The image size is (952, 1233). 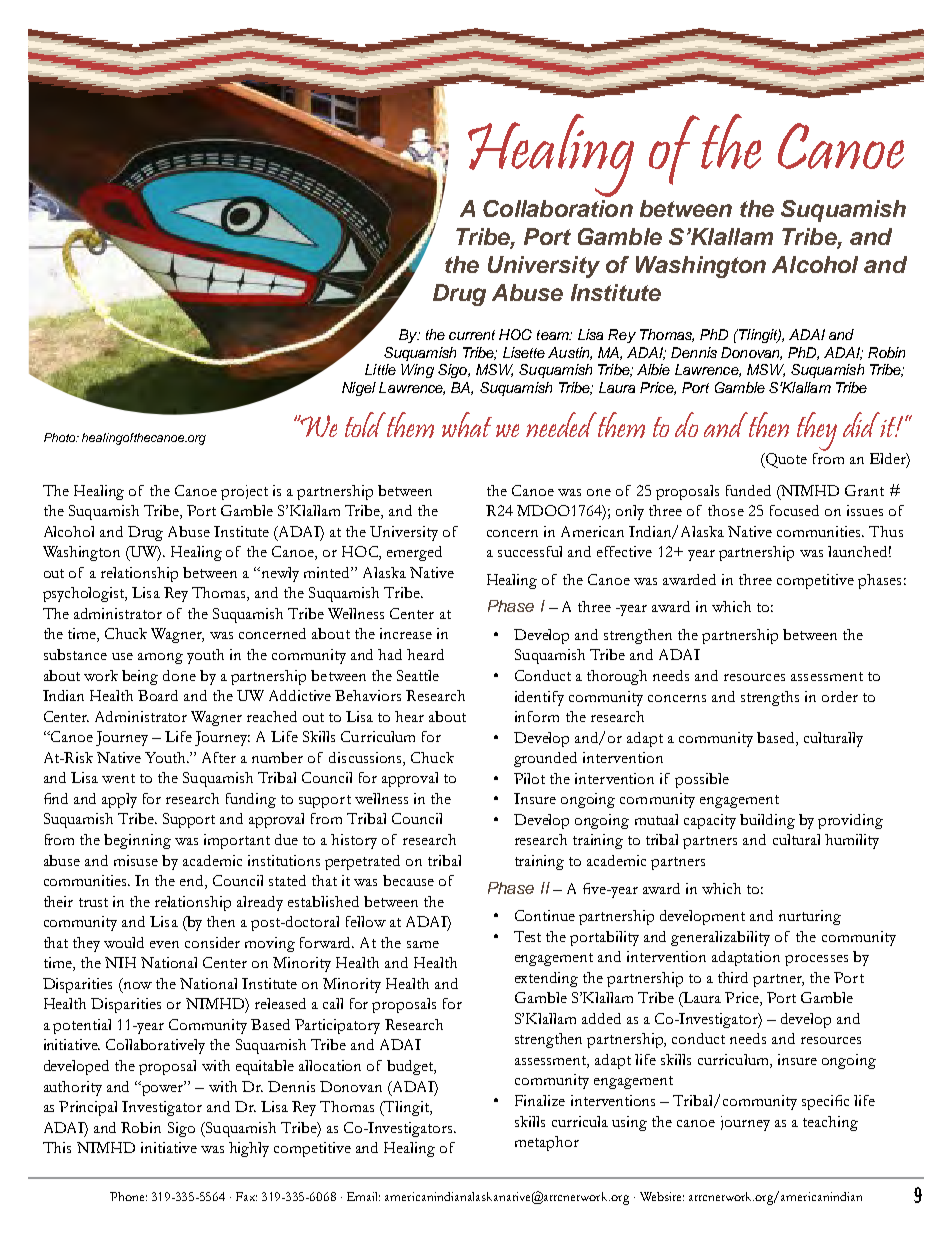 What do you see at coordinates (158, 695) in the screenshot?
I see `Board` at bounding box center [158, 695].
